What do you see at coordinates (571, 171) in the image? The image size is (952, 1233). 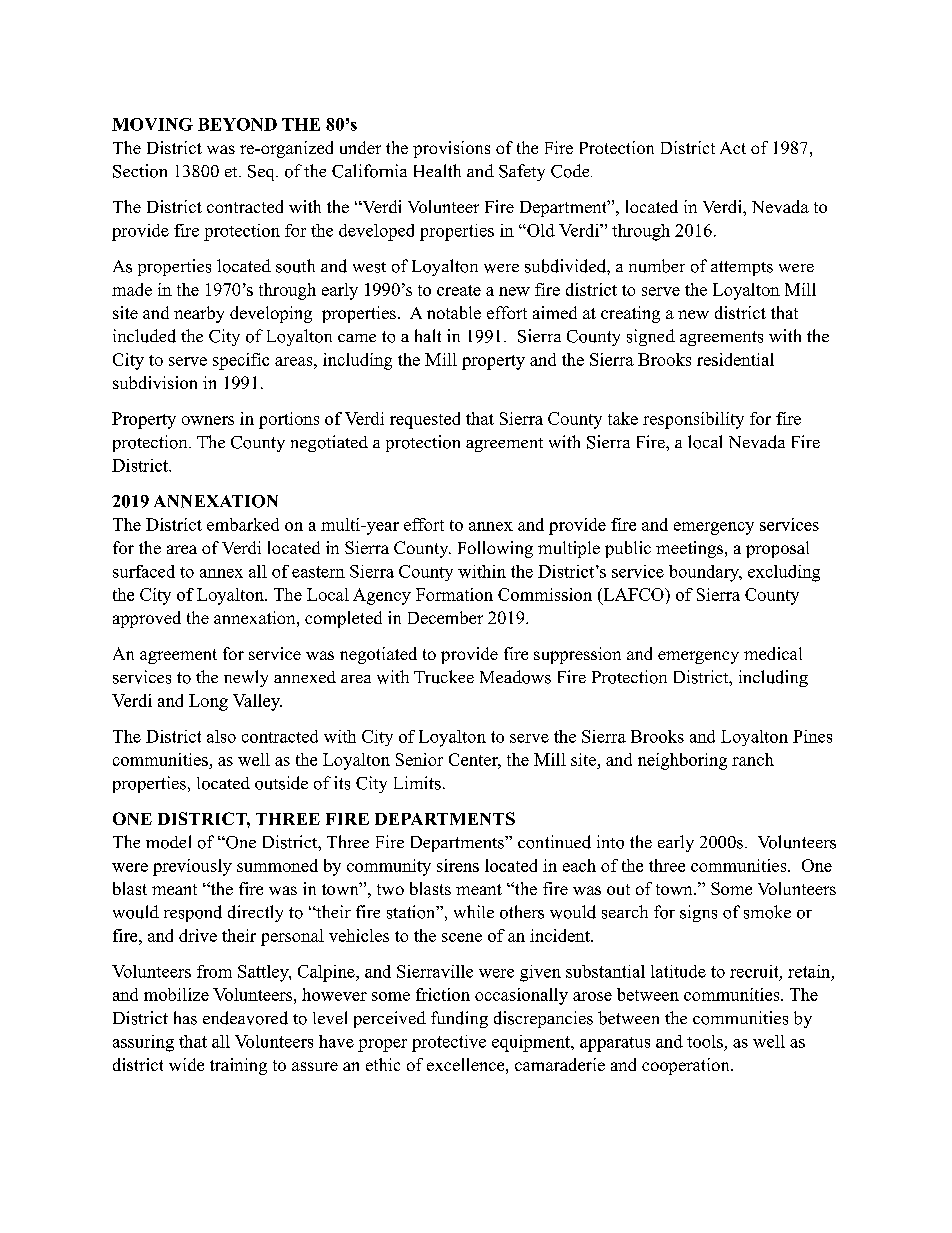 I see `Code` at bounding box center [571, 171].
